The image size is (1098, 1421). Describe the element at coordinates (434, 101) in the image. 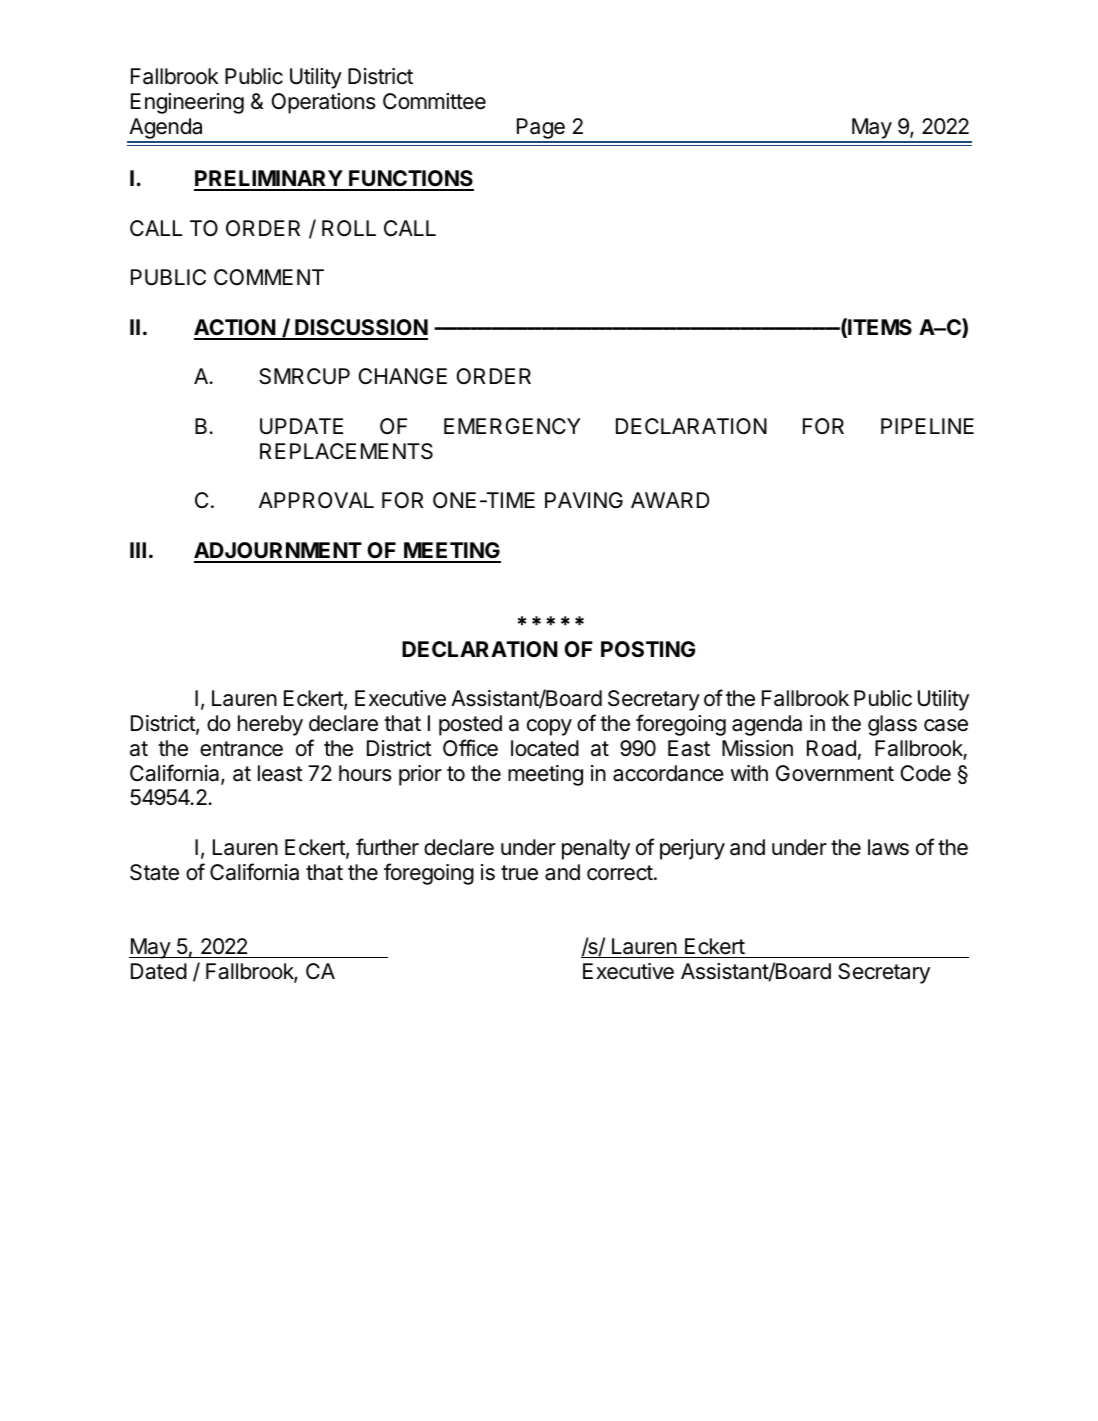

I see `Committee` at that location.
